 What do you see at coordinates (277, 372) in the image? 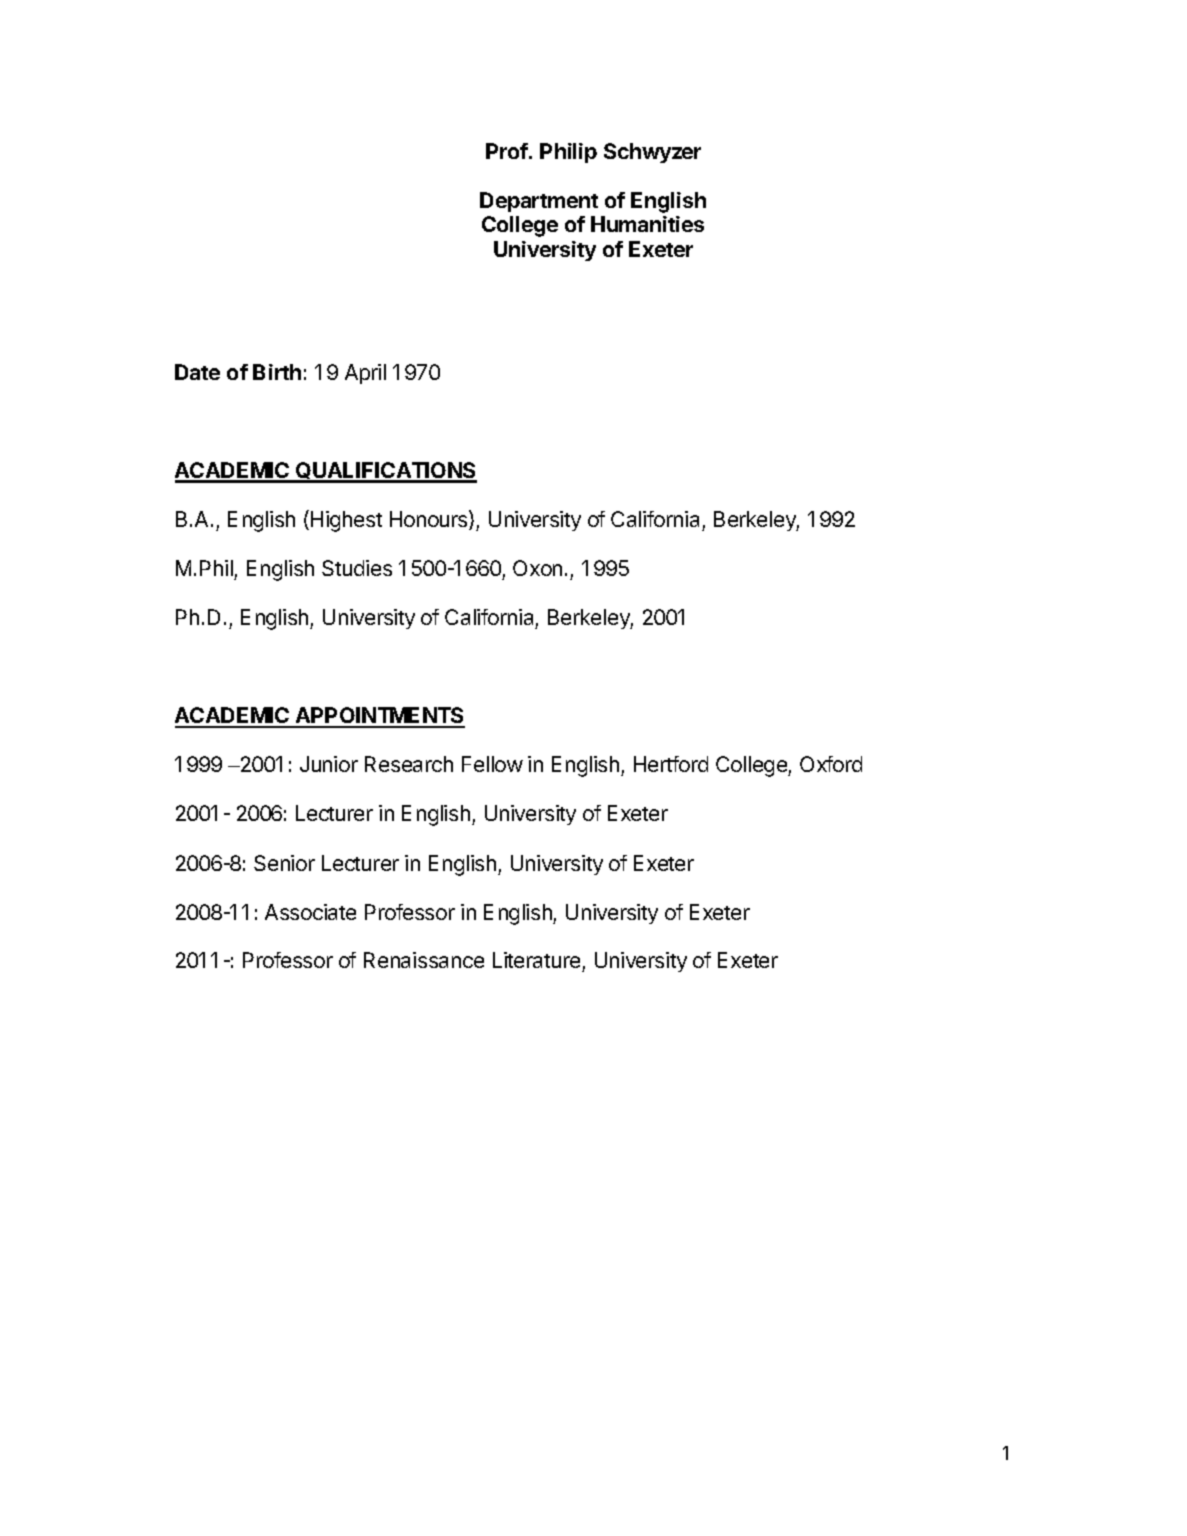
I see `Birth` at bounding box center [277, 372].
